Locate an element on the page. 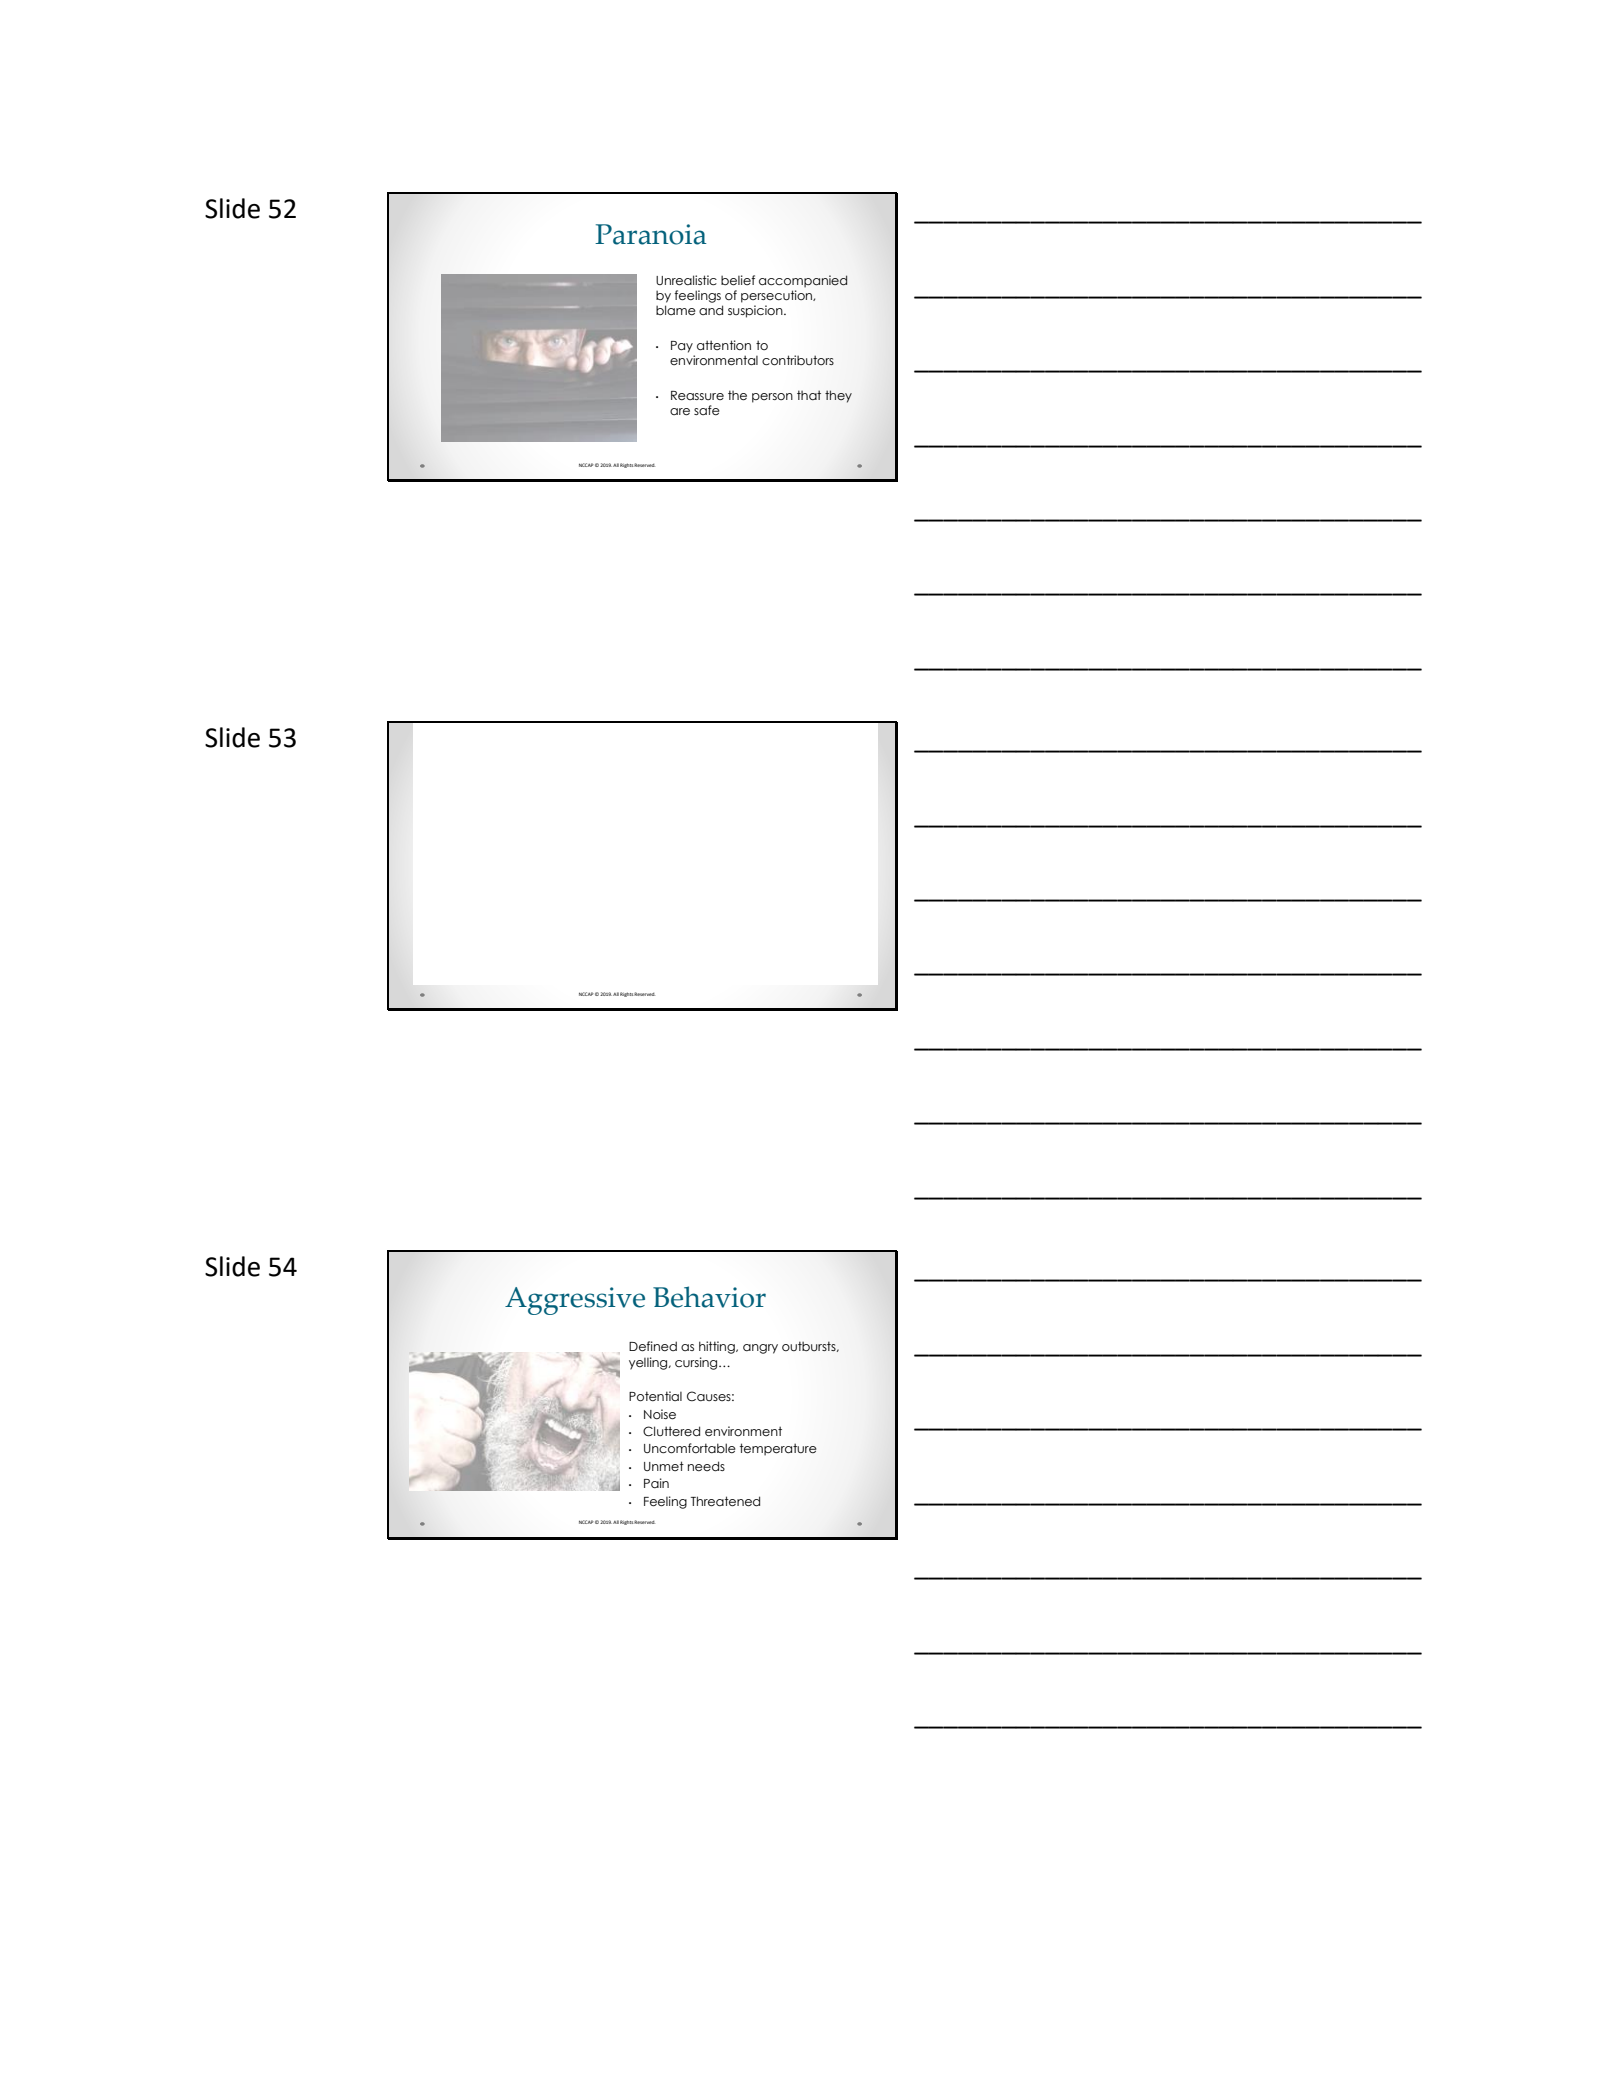 This image has width=1619, height=2095. and is located at coordinates (711, 310).
